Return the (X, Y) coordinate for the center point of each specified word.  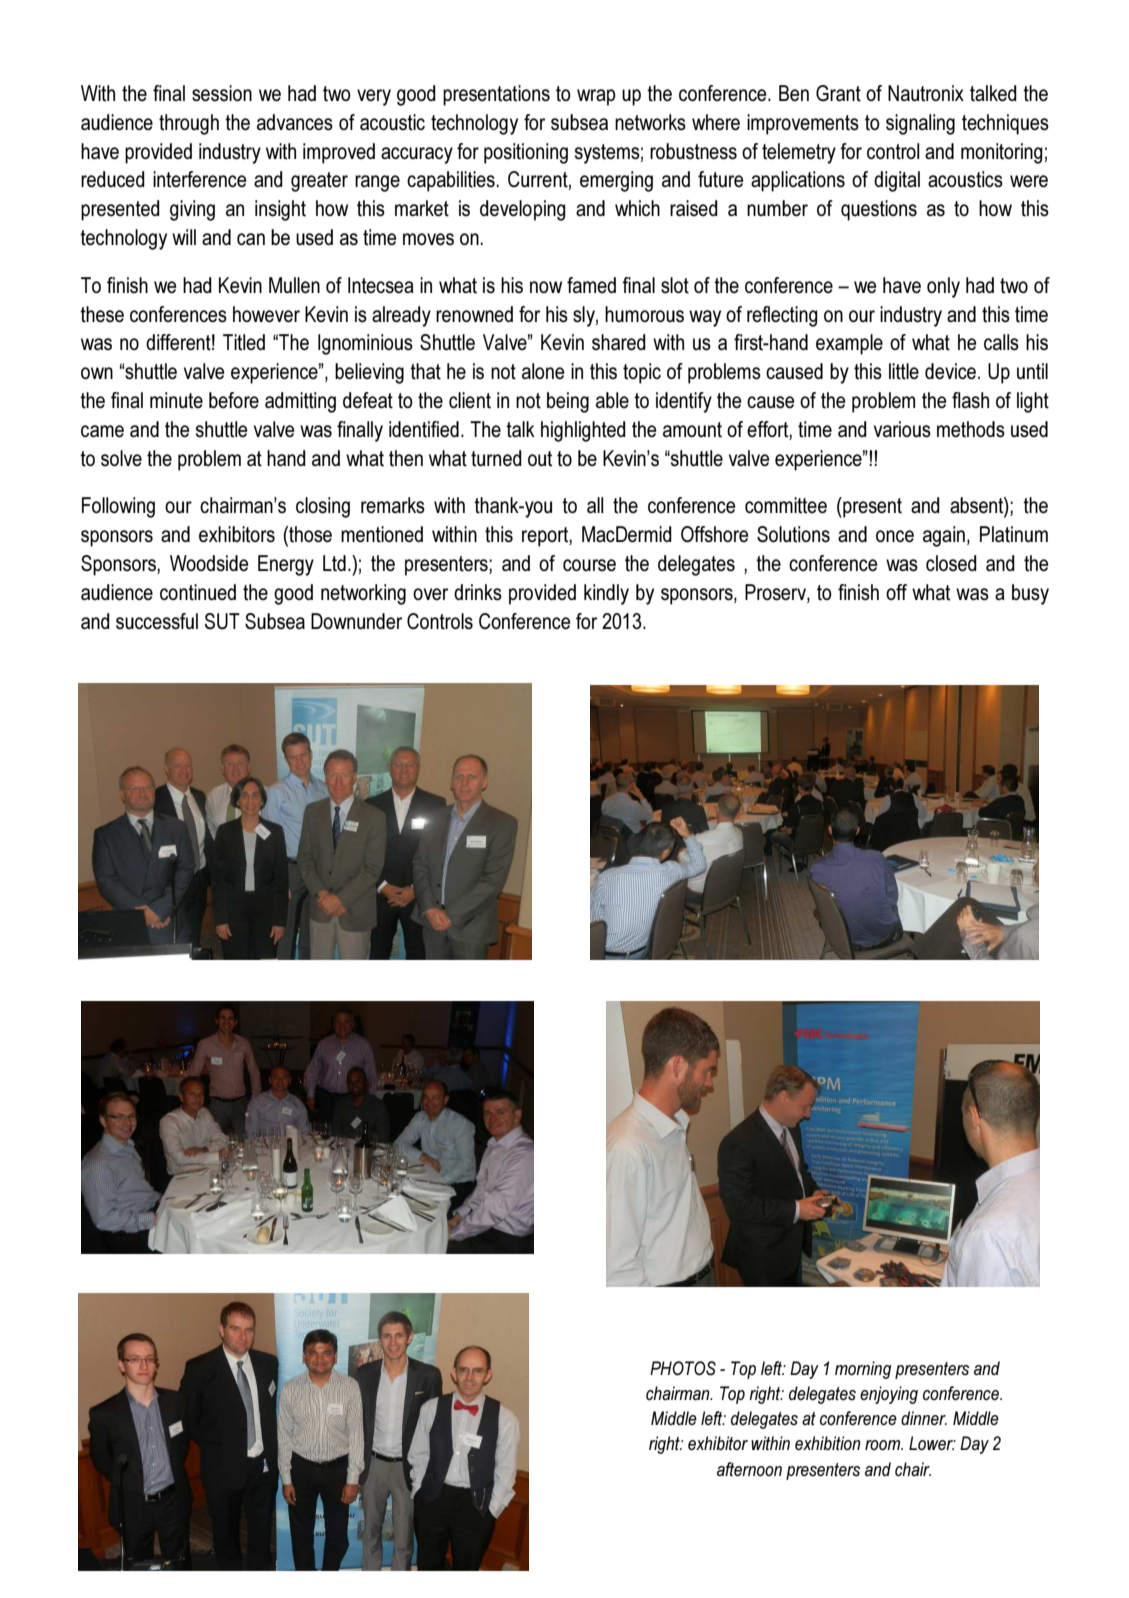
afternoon (749, 1469)
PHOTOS (683, 1368)
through (189, 124)
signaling (920, 124)
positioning (526, 153)
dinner (924, 1418)
